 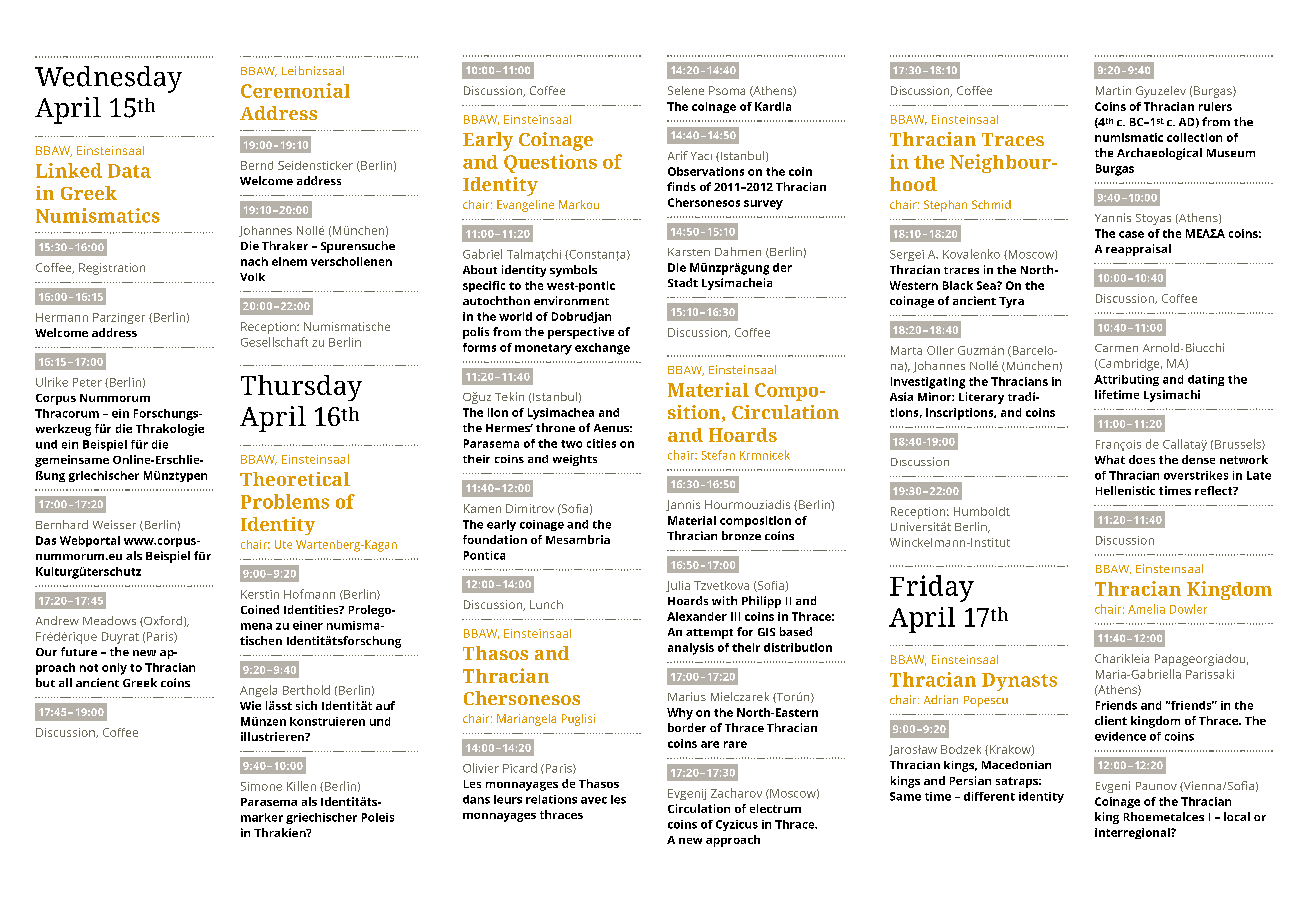 I want to click on Amelia, so click(x=1146, y=609).
